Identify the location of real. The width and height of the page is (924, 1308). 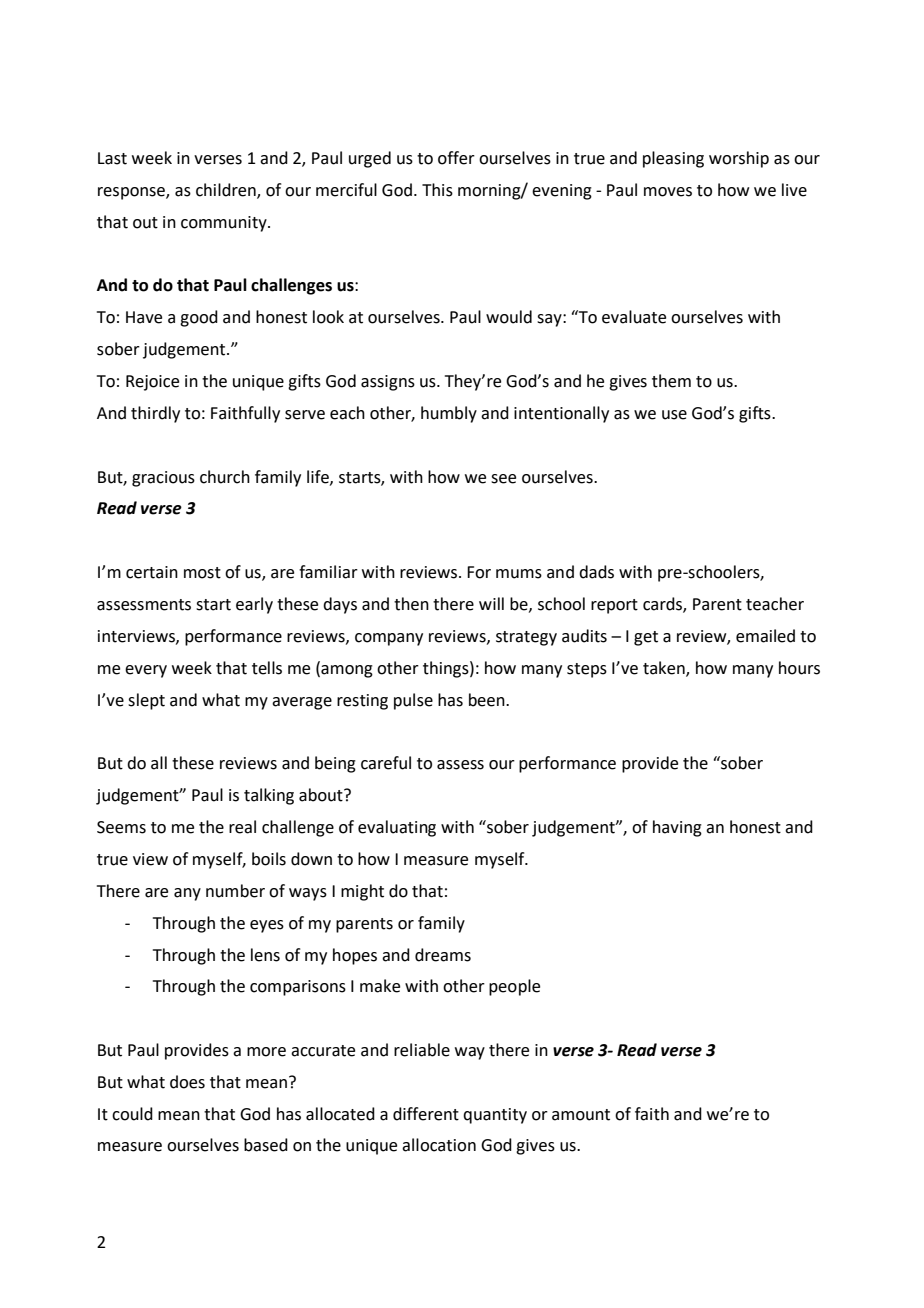
(242, 827).
